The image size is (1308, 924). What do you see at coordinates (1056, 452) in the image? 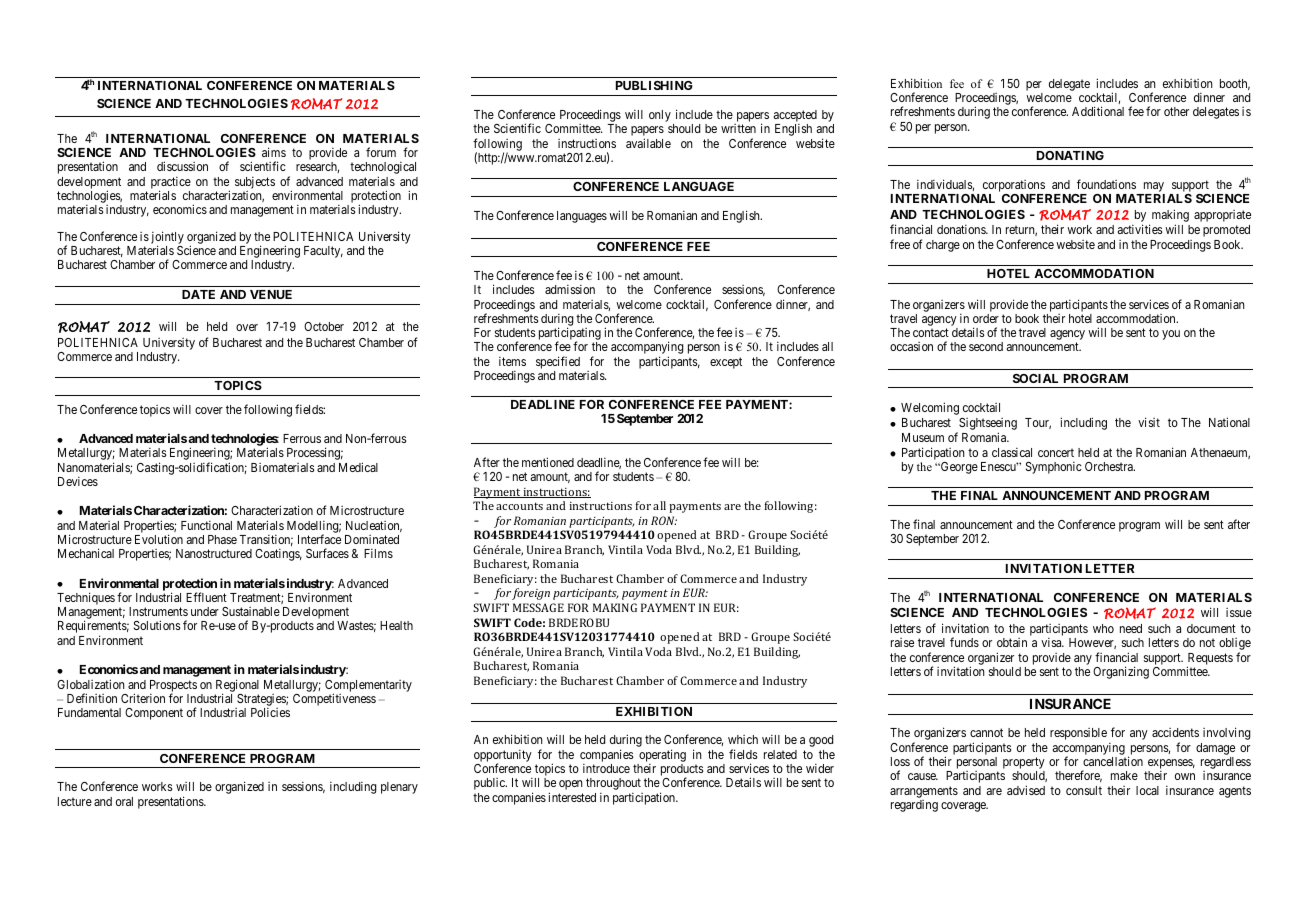
I see `concert` at bounding box center [1056, 452].
